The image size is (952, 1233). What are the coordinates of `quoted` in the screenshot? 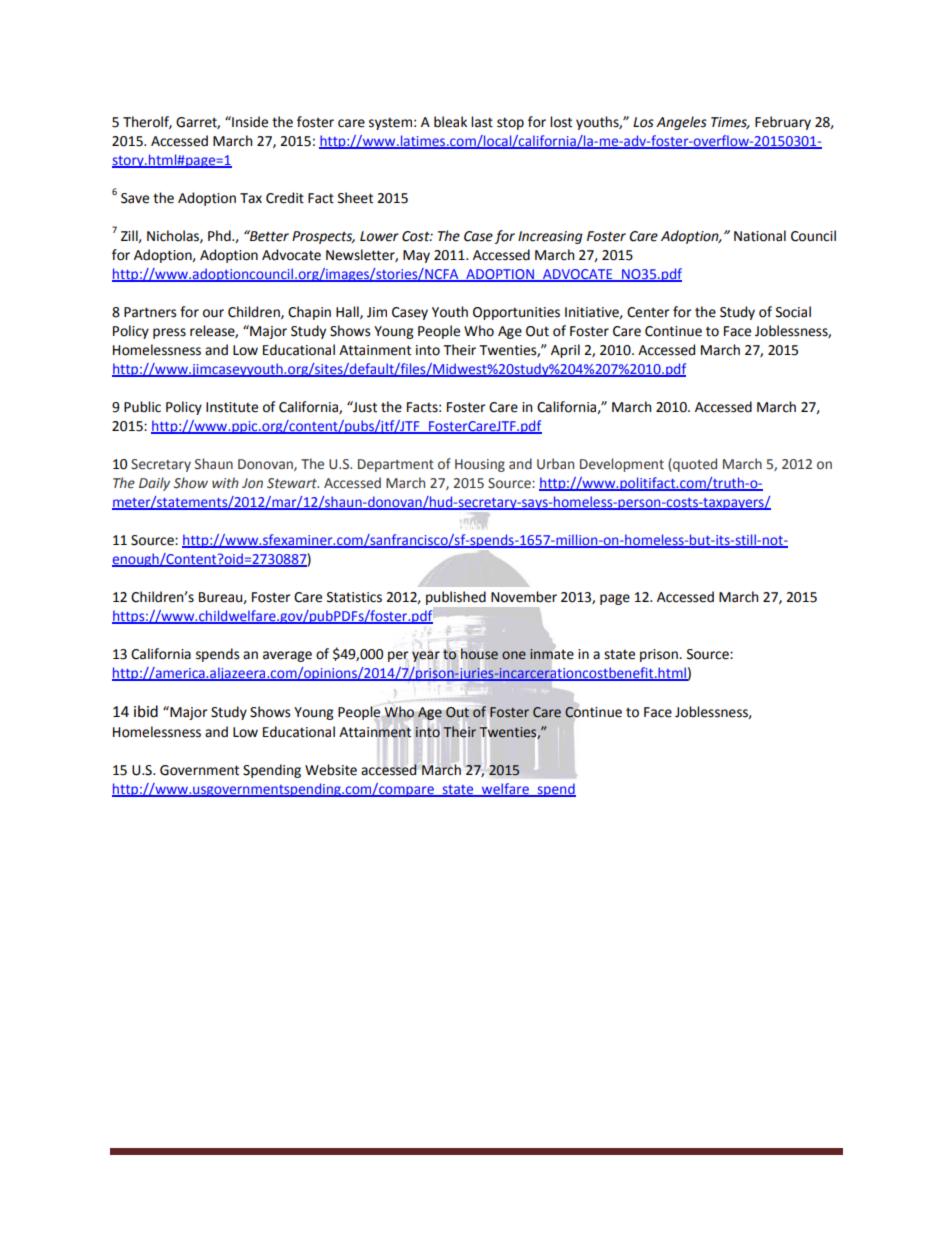 It's located at (694, 465).
